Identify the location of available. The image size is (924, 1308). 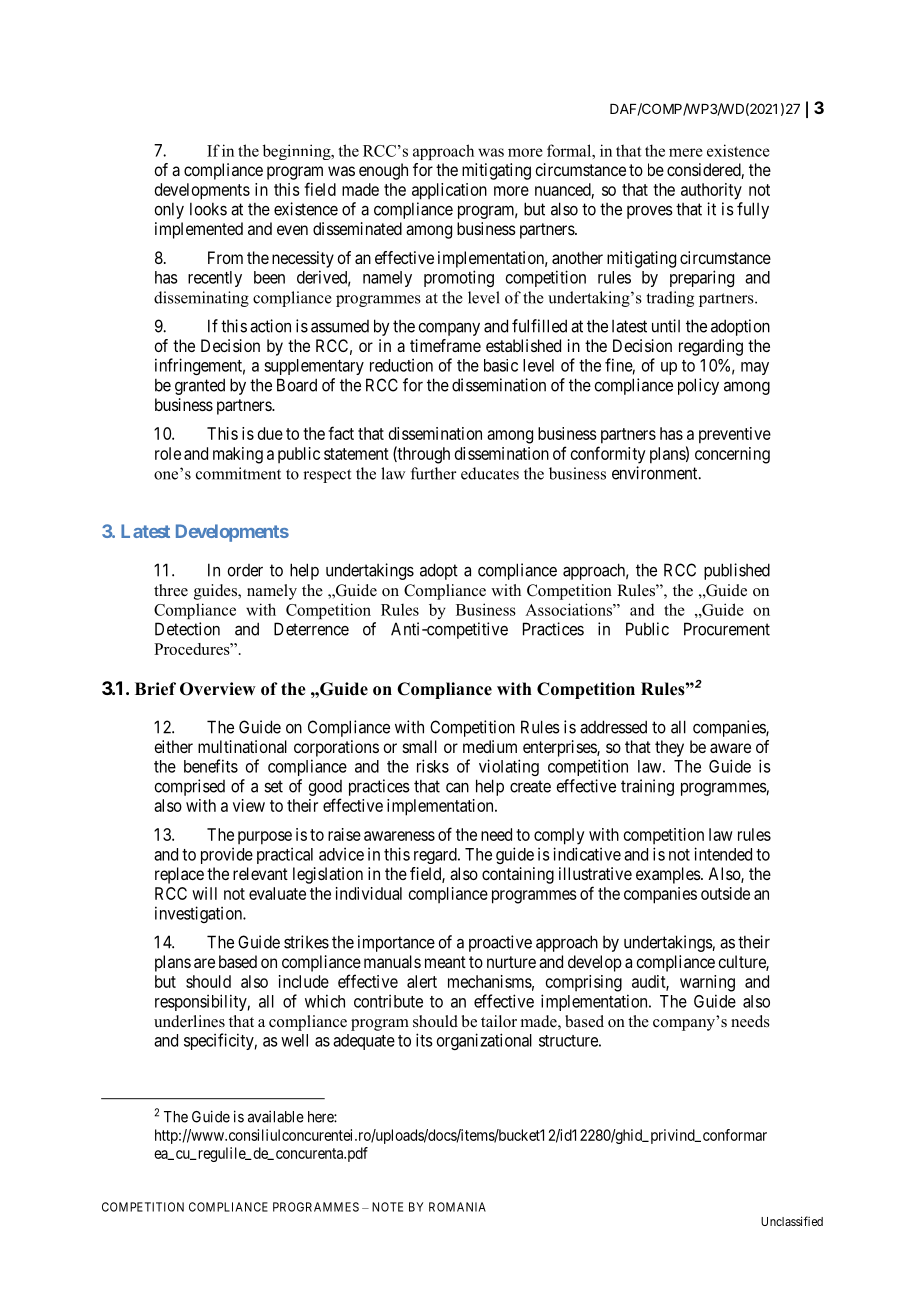
(276, 1116).
